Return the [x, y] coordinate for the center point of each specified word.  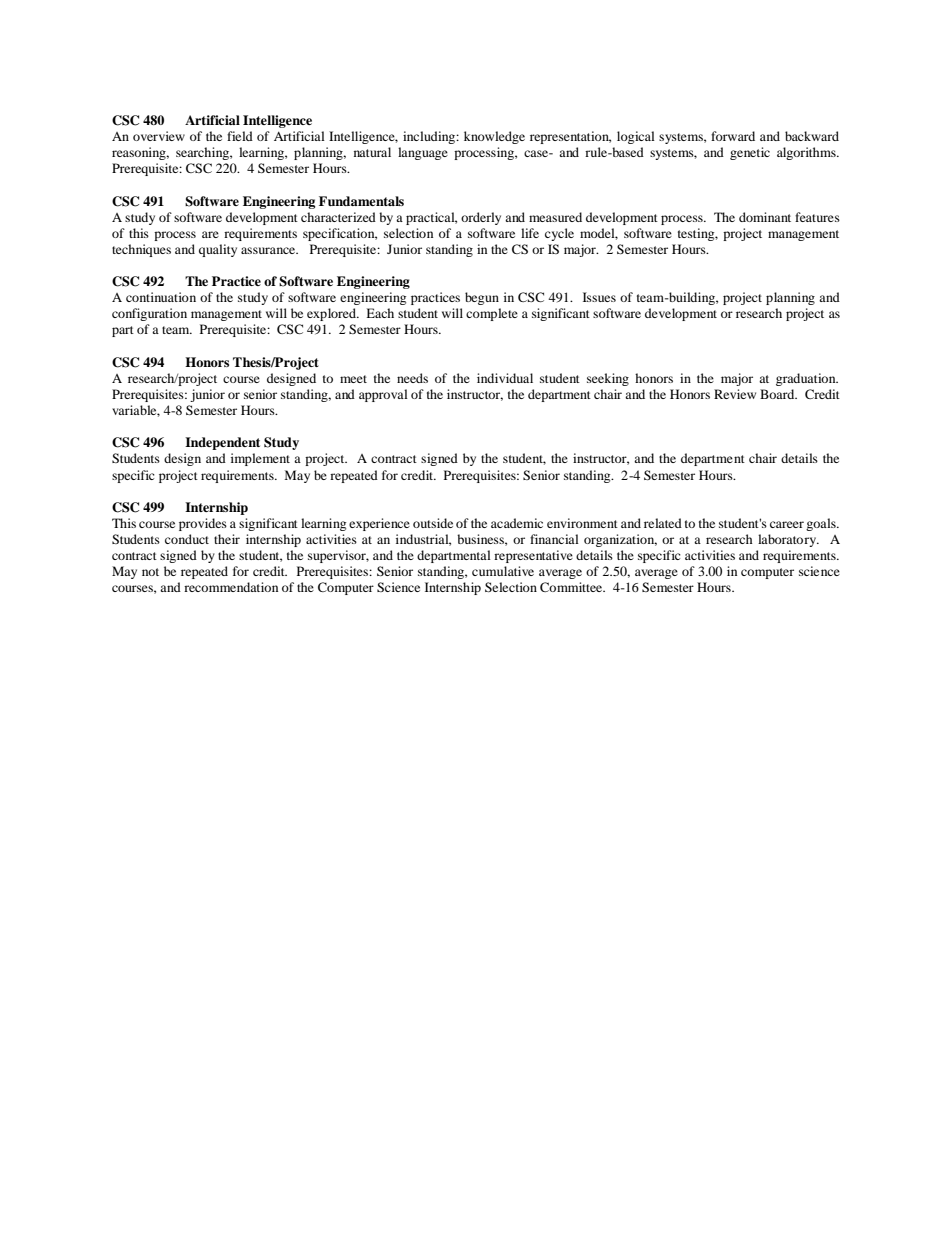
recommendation [231, 587]
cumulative [503, 571]
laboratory [788, 540]
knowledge [494, 137]
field [240, 136]
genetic [750, 153]
